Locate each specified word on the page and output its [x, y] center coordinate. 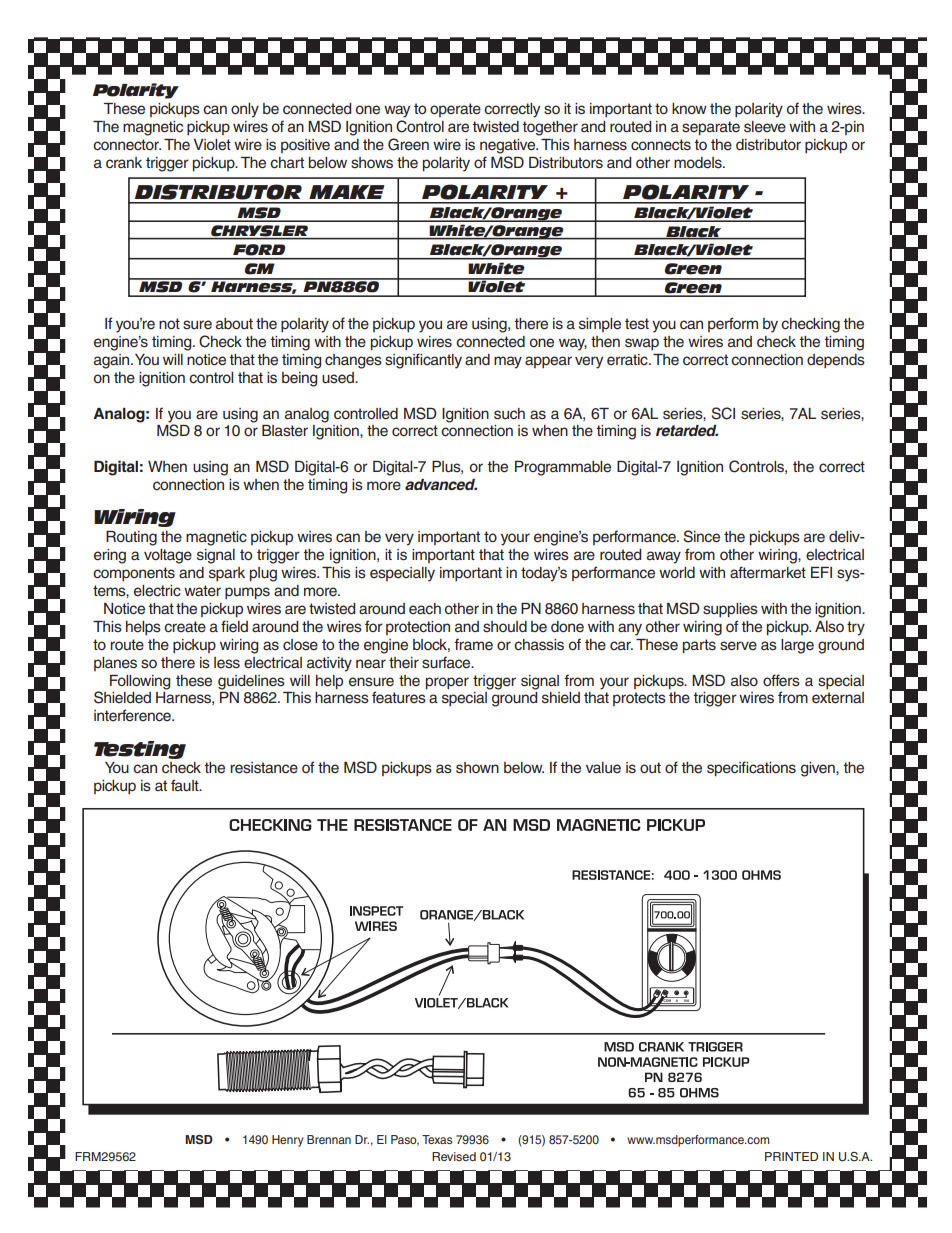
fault [186, 785]
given [819, 769]
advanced [441, 484]
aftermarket [768, 572]
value [603, 768]
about [234, 324]
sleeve [765, 127]
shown [477, 768]
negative [509, 146]
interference [133, 715]
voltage [168, 556]
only [245, 110]
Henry [287, 1141]
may [508, 362]
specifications [751, 769]
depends [836, 361]
